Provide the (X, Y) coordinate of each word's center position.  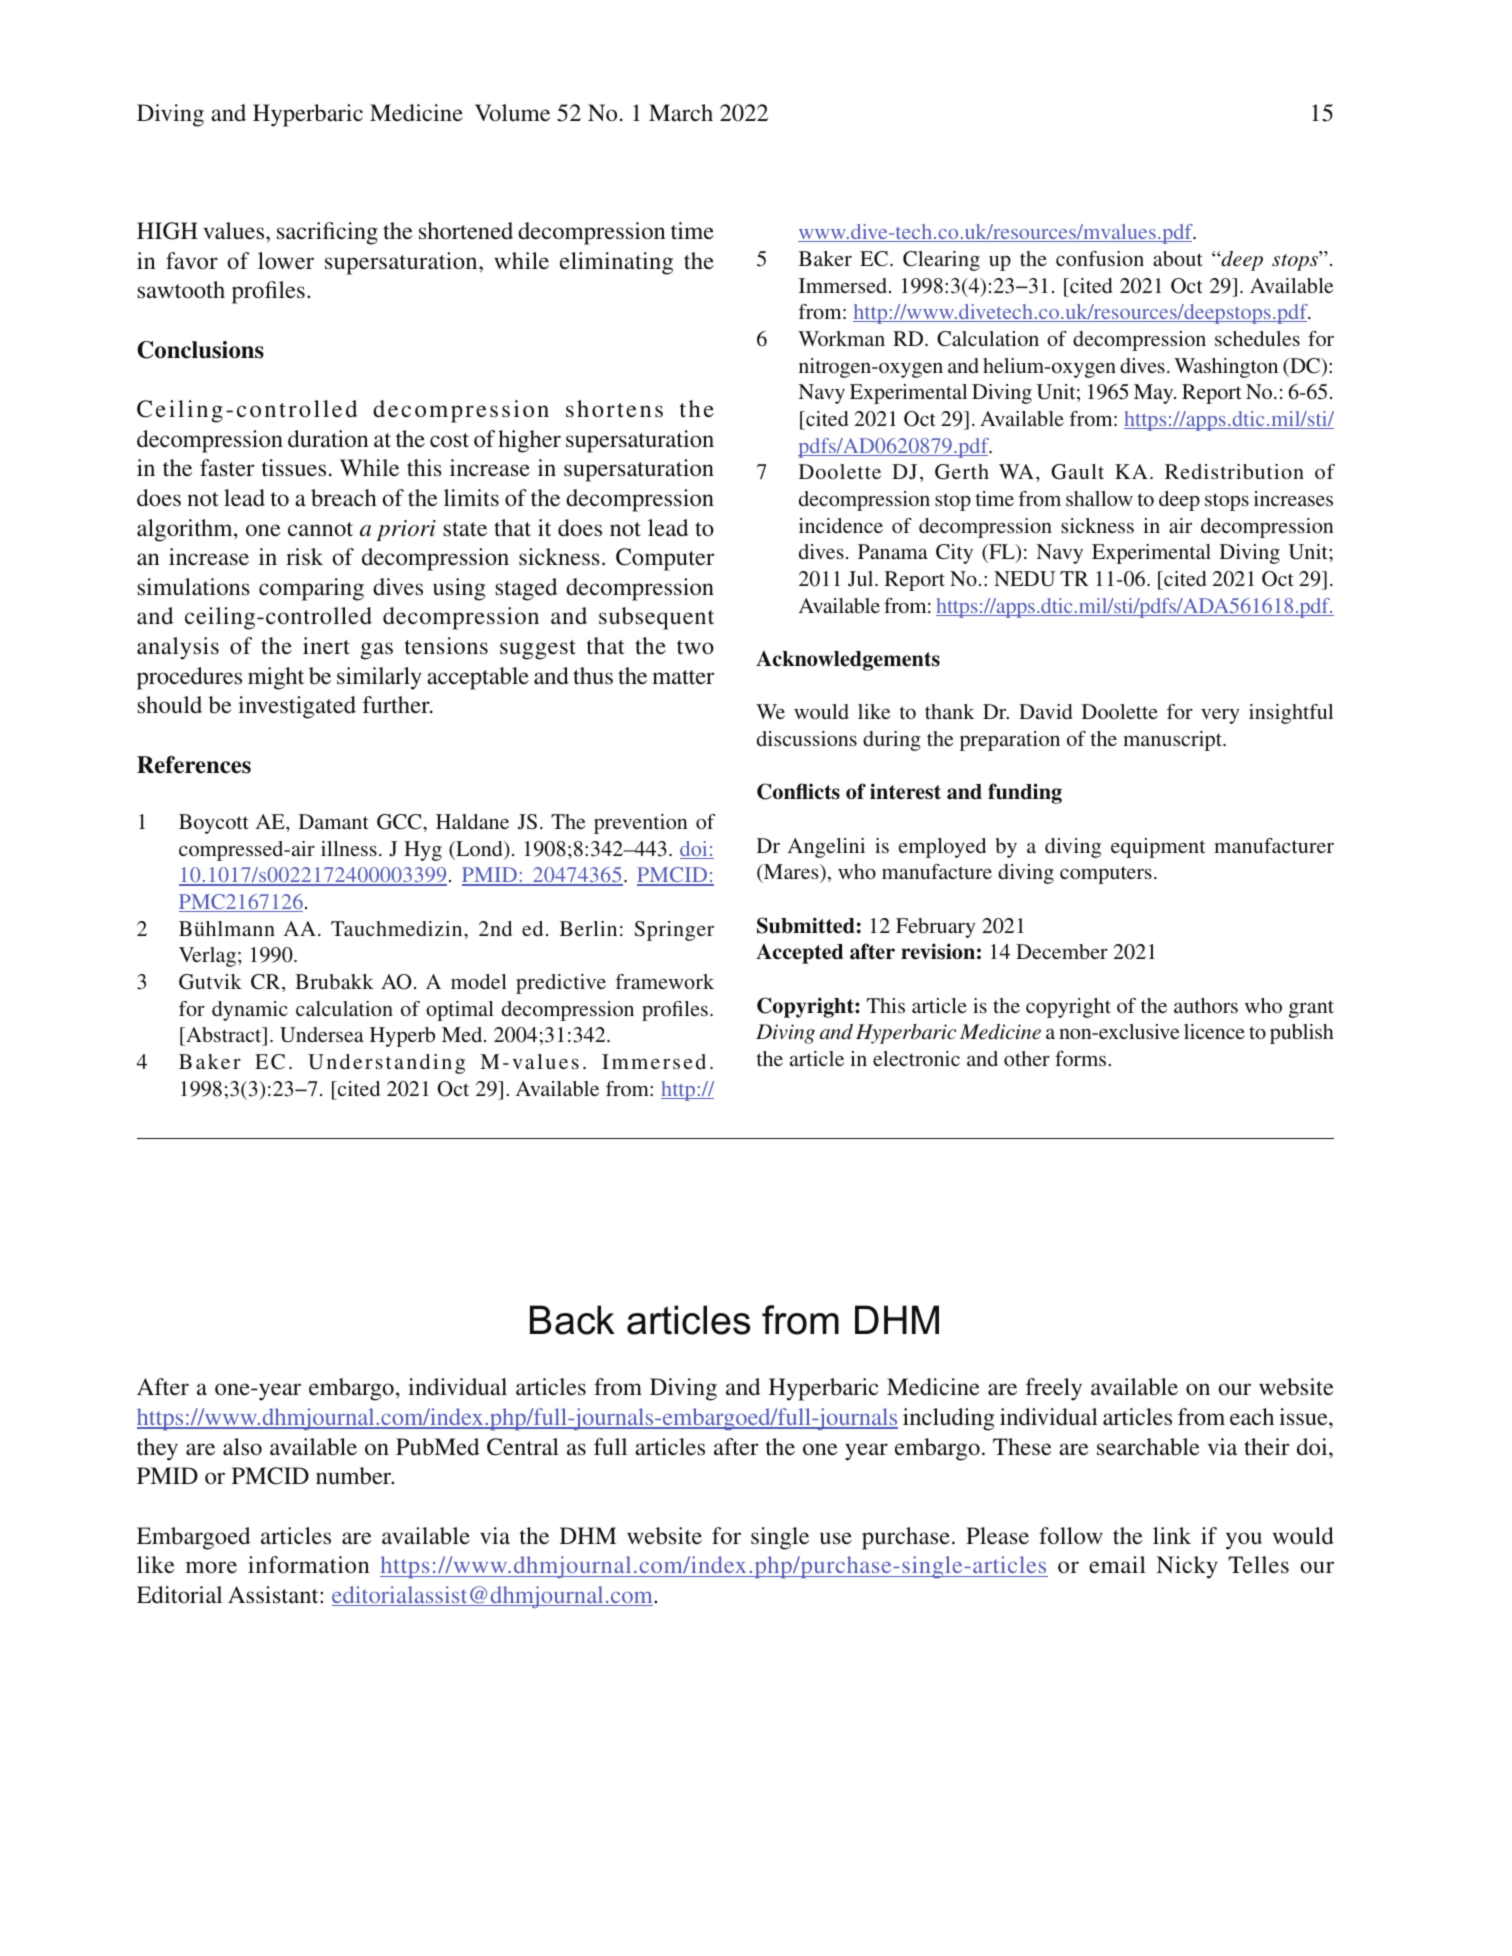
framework (665, 981)
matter (683, 677)
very (1220, 716)
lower (286, 260)
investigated (297, 707)
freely (1054, 1389)
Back (572, 1320)
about (1178, 258)
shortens (614, 409)
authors (1206, 1005)
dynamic (250, 1011)
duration (328, 439)
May (1155, 394)
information (308, 1565)
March (681, 112)
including (948, 1419)
